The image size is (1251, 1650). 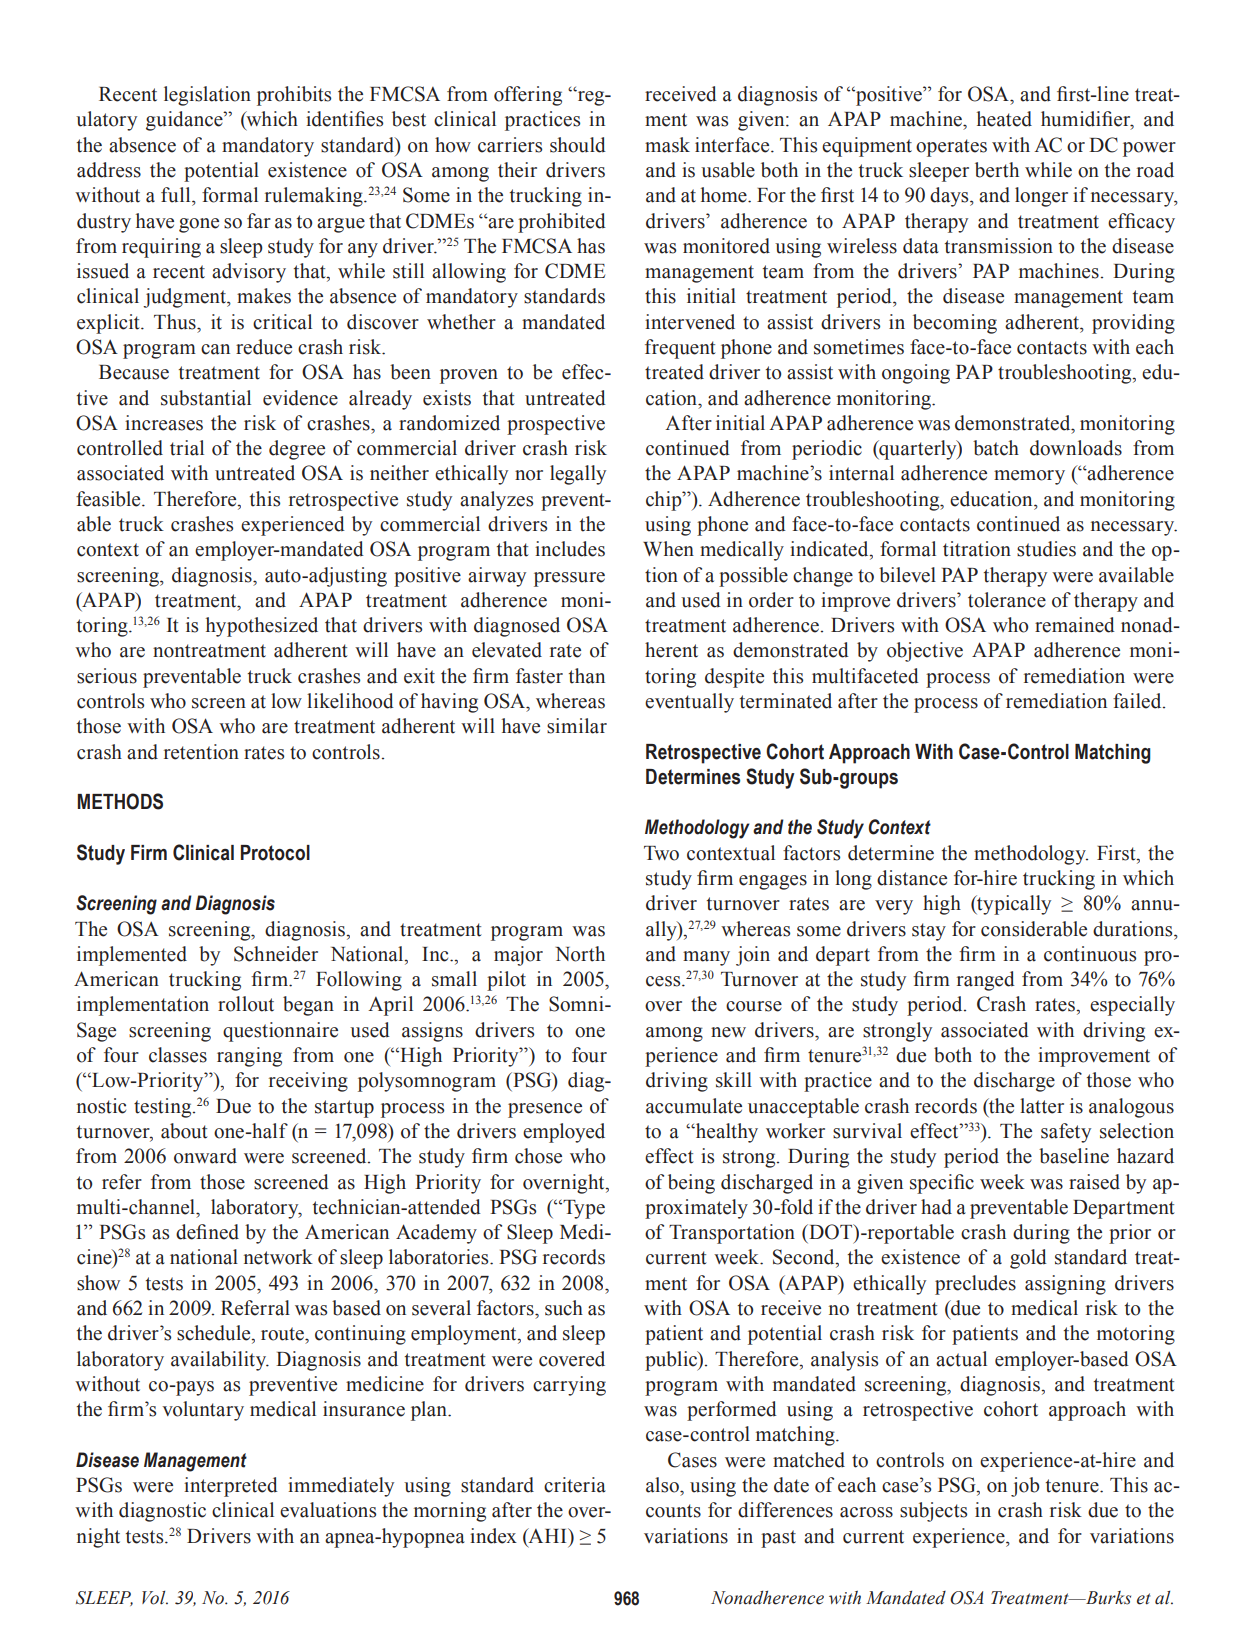 What do you see at coordinates (1007, 600) in the screenshot?
I see `tolerance` at bounding box center [1007, 600].
